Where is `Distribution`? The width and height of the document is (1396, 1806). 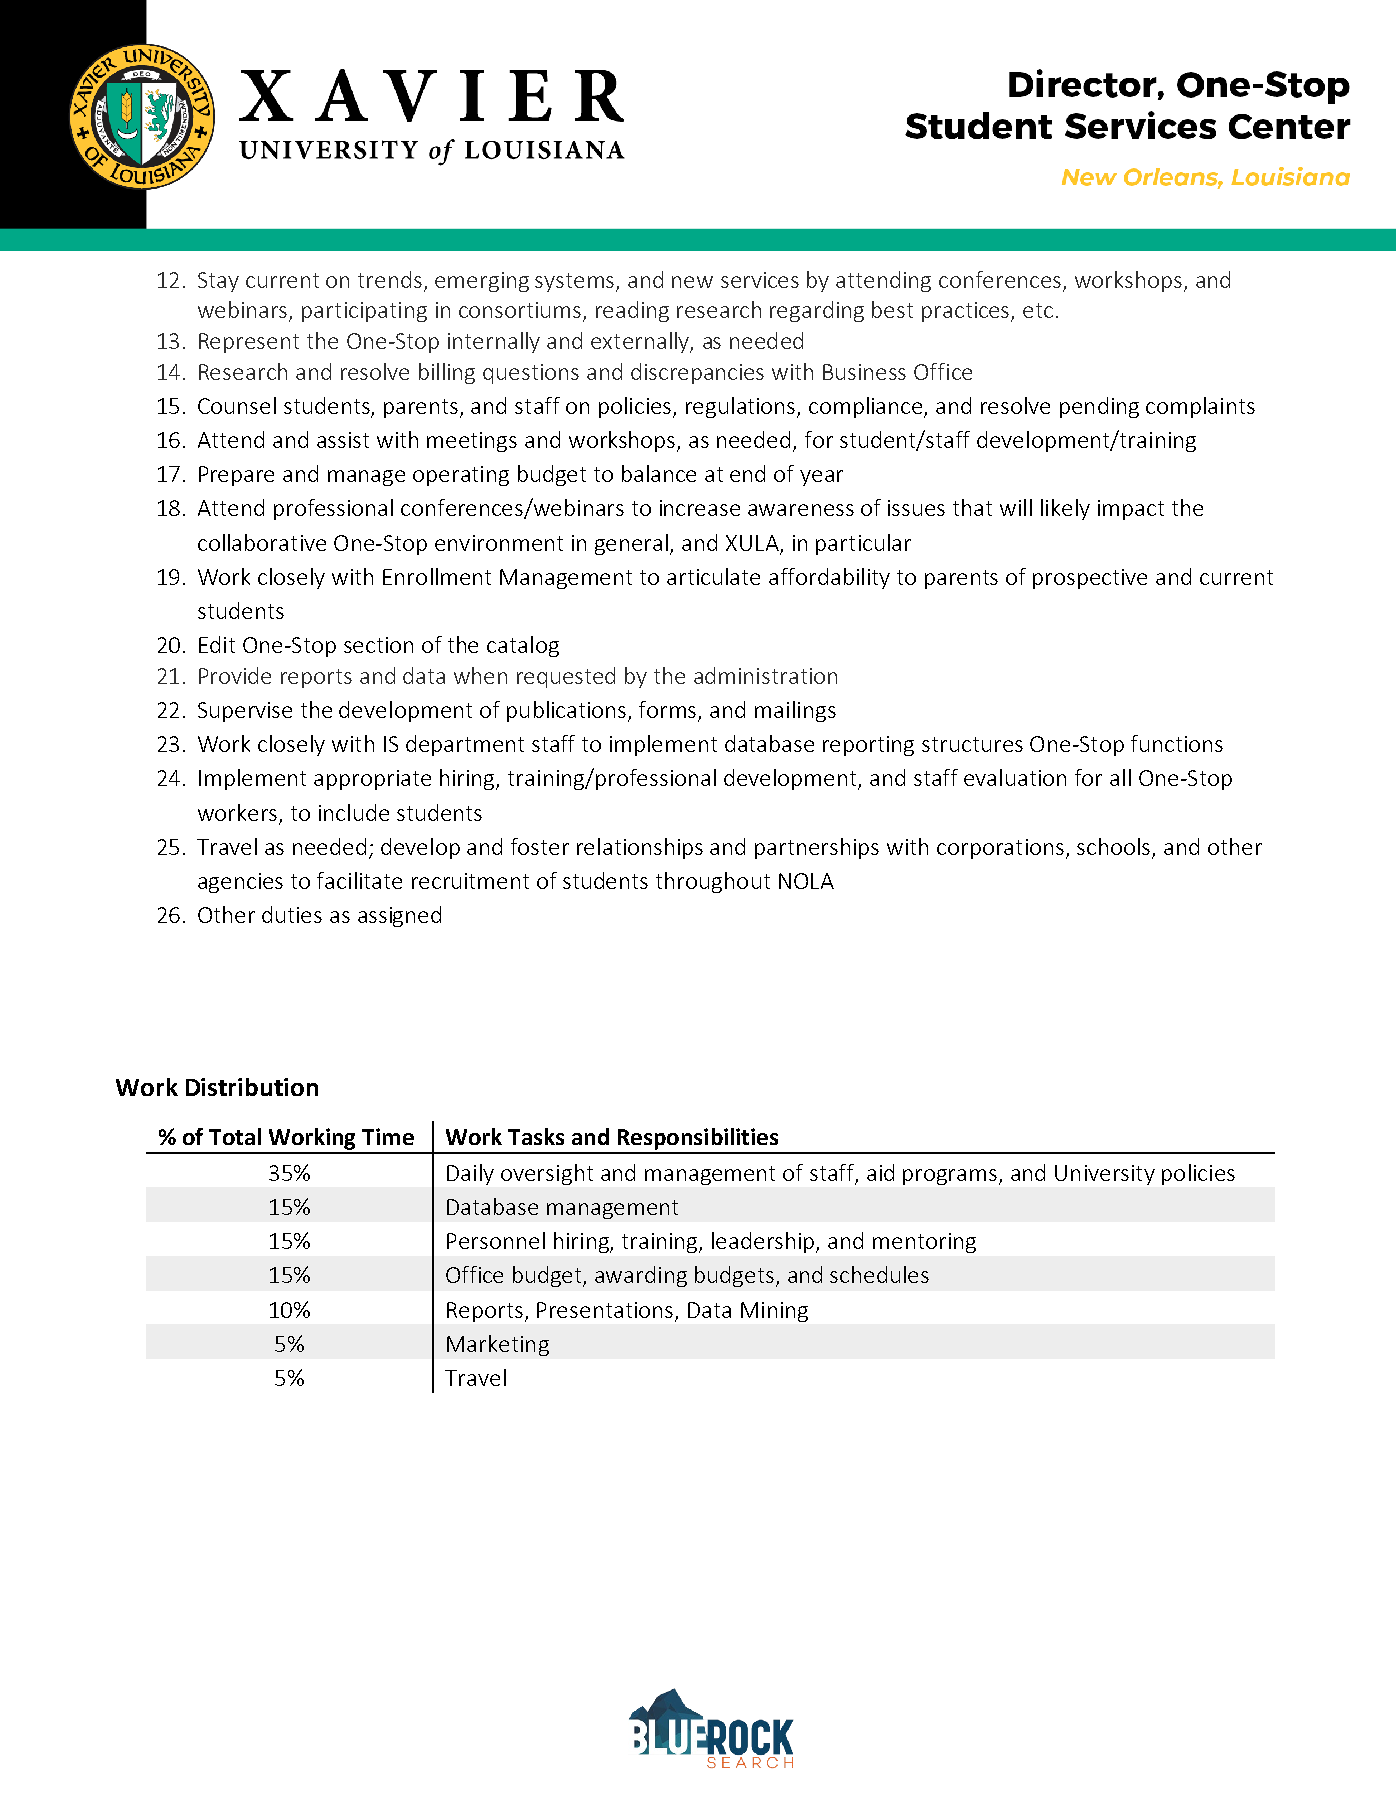
Distribution is located at coordinates (252, 1087).
